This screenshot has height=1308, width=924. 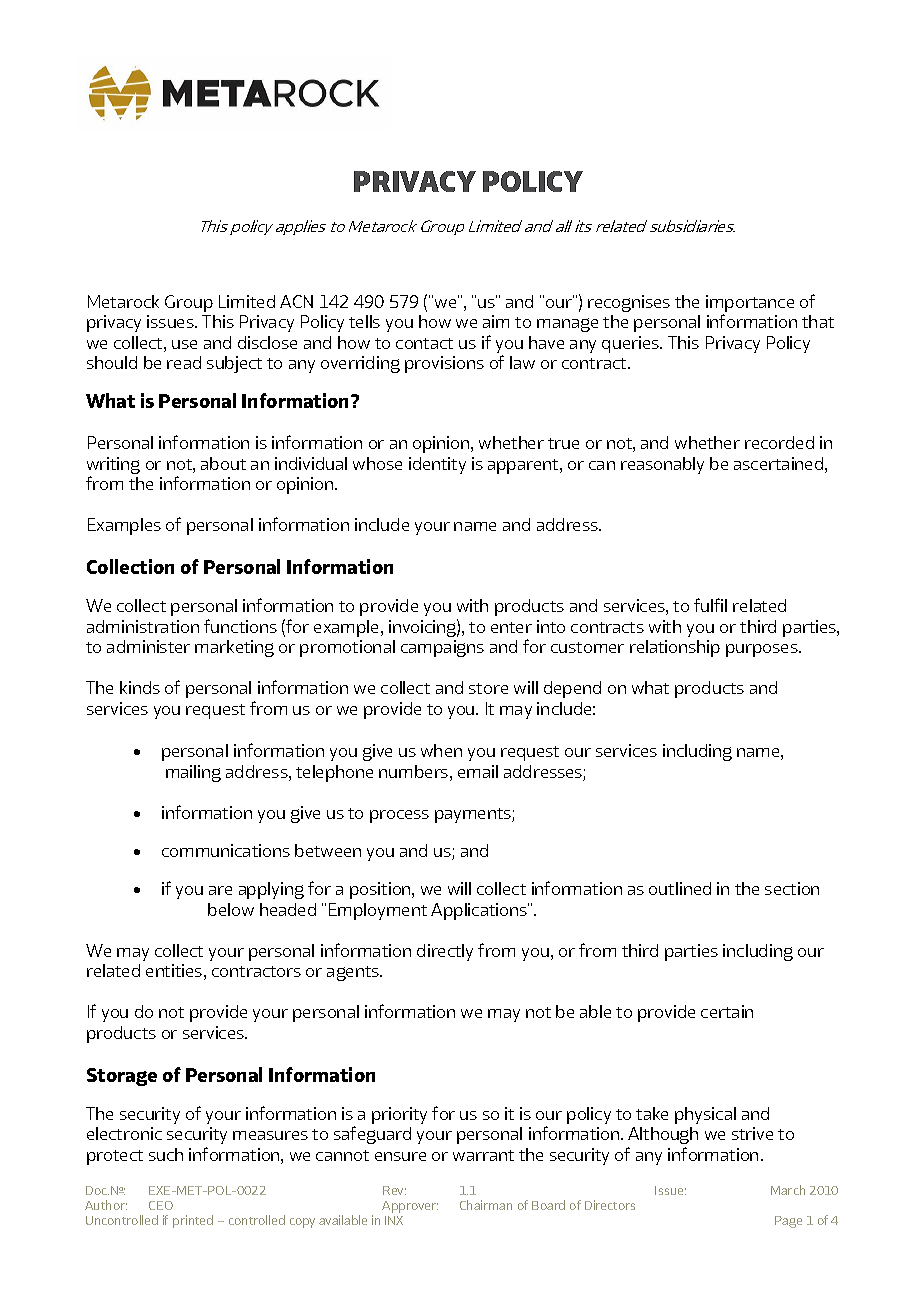 What do you see at coordinates (680, 888) in the screenshot?
I see `outlined` at bounding box center [680, 888].
